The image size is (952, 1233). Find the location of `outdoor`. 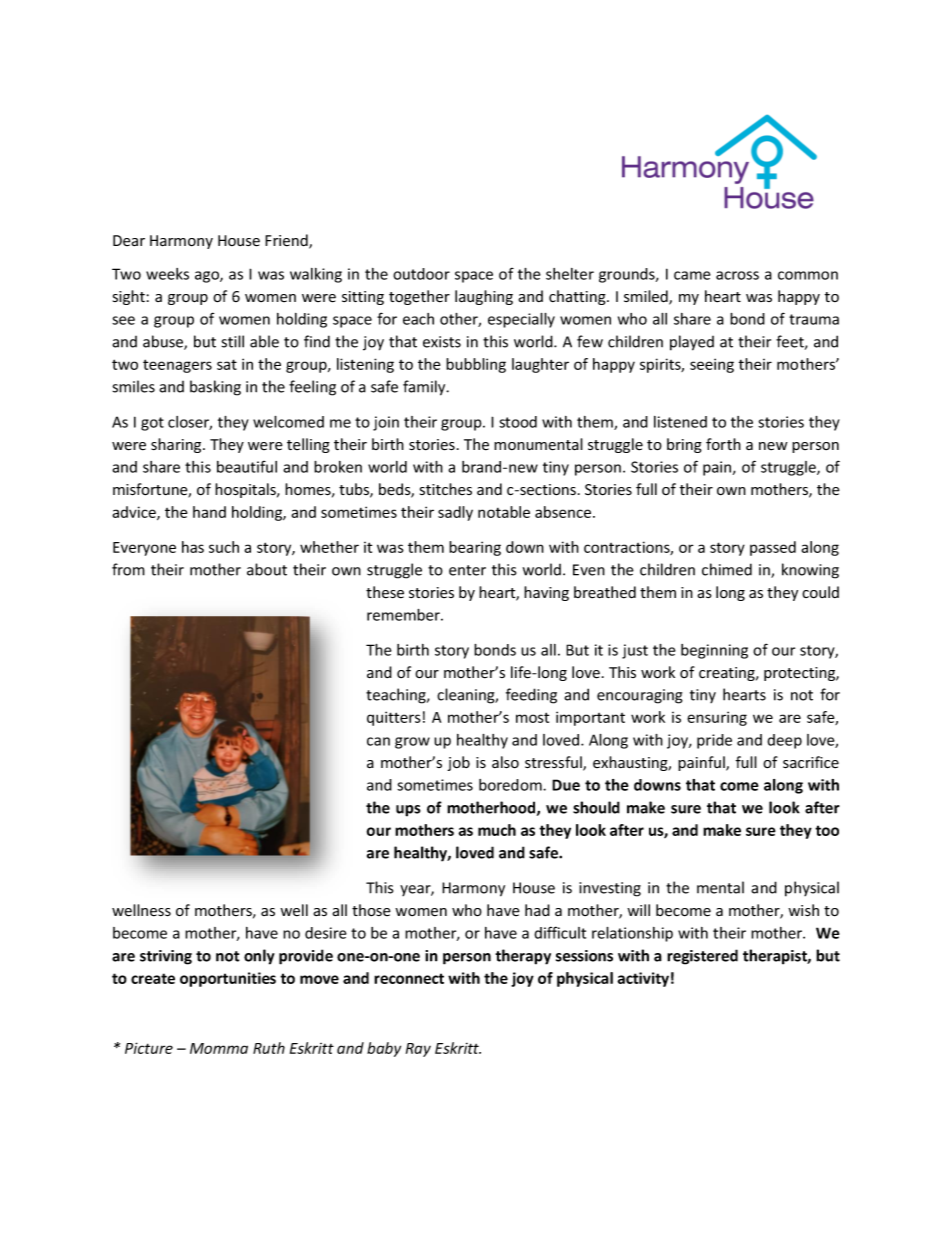

outdoor is located at coordinates (421, 274).
